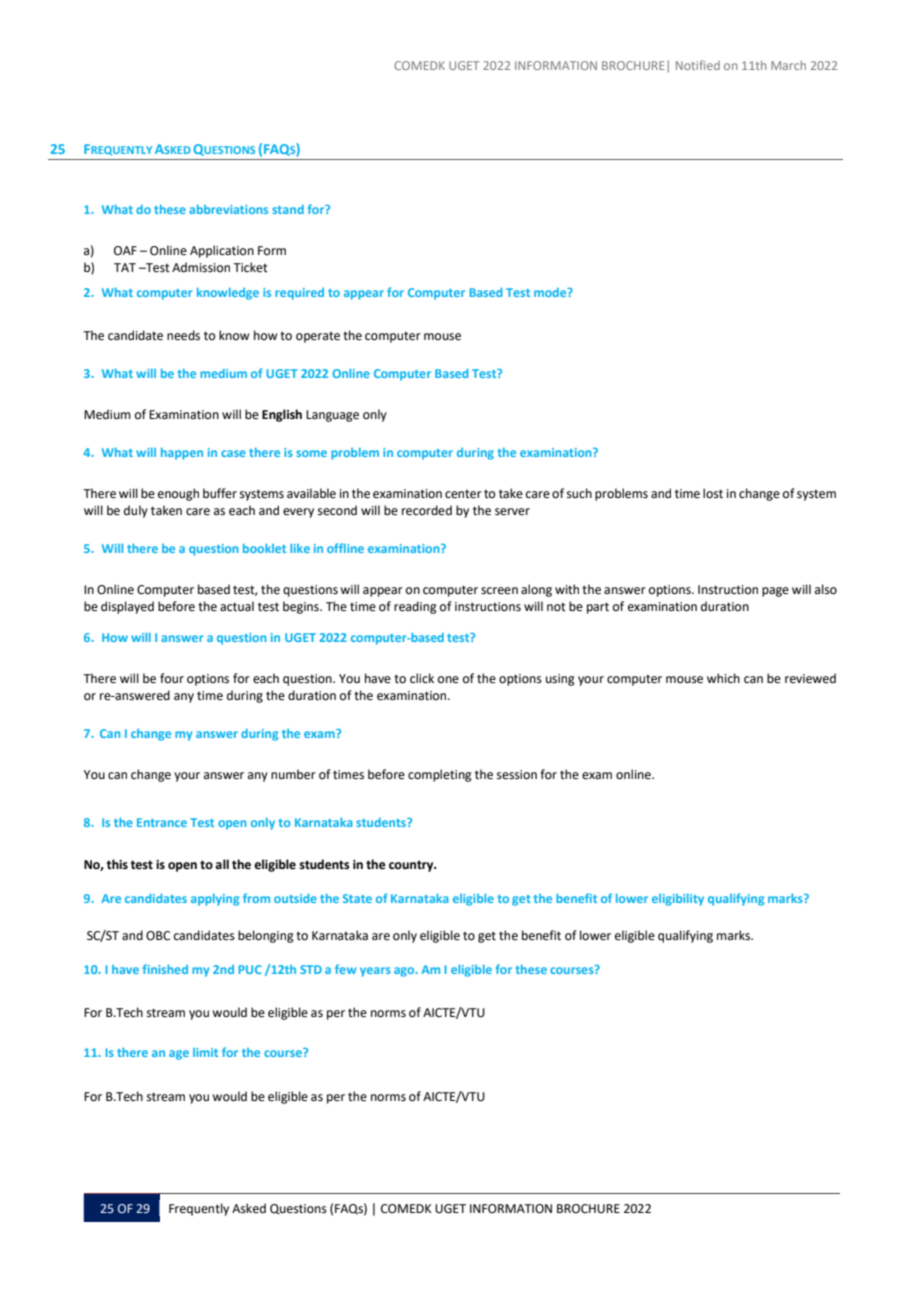 Image resolution: width=924 pixels, height=1307 pixels. Describe the element at coordinates (713, 493) in the image. I see `lost` at that location.
